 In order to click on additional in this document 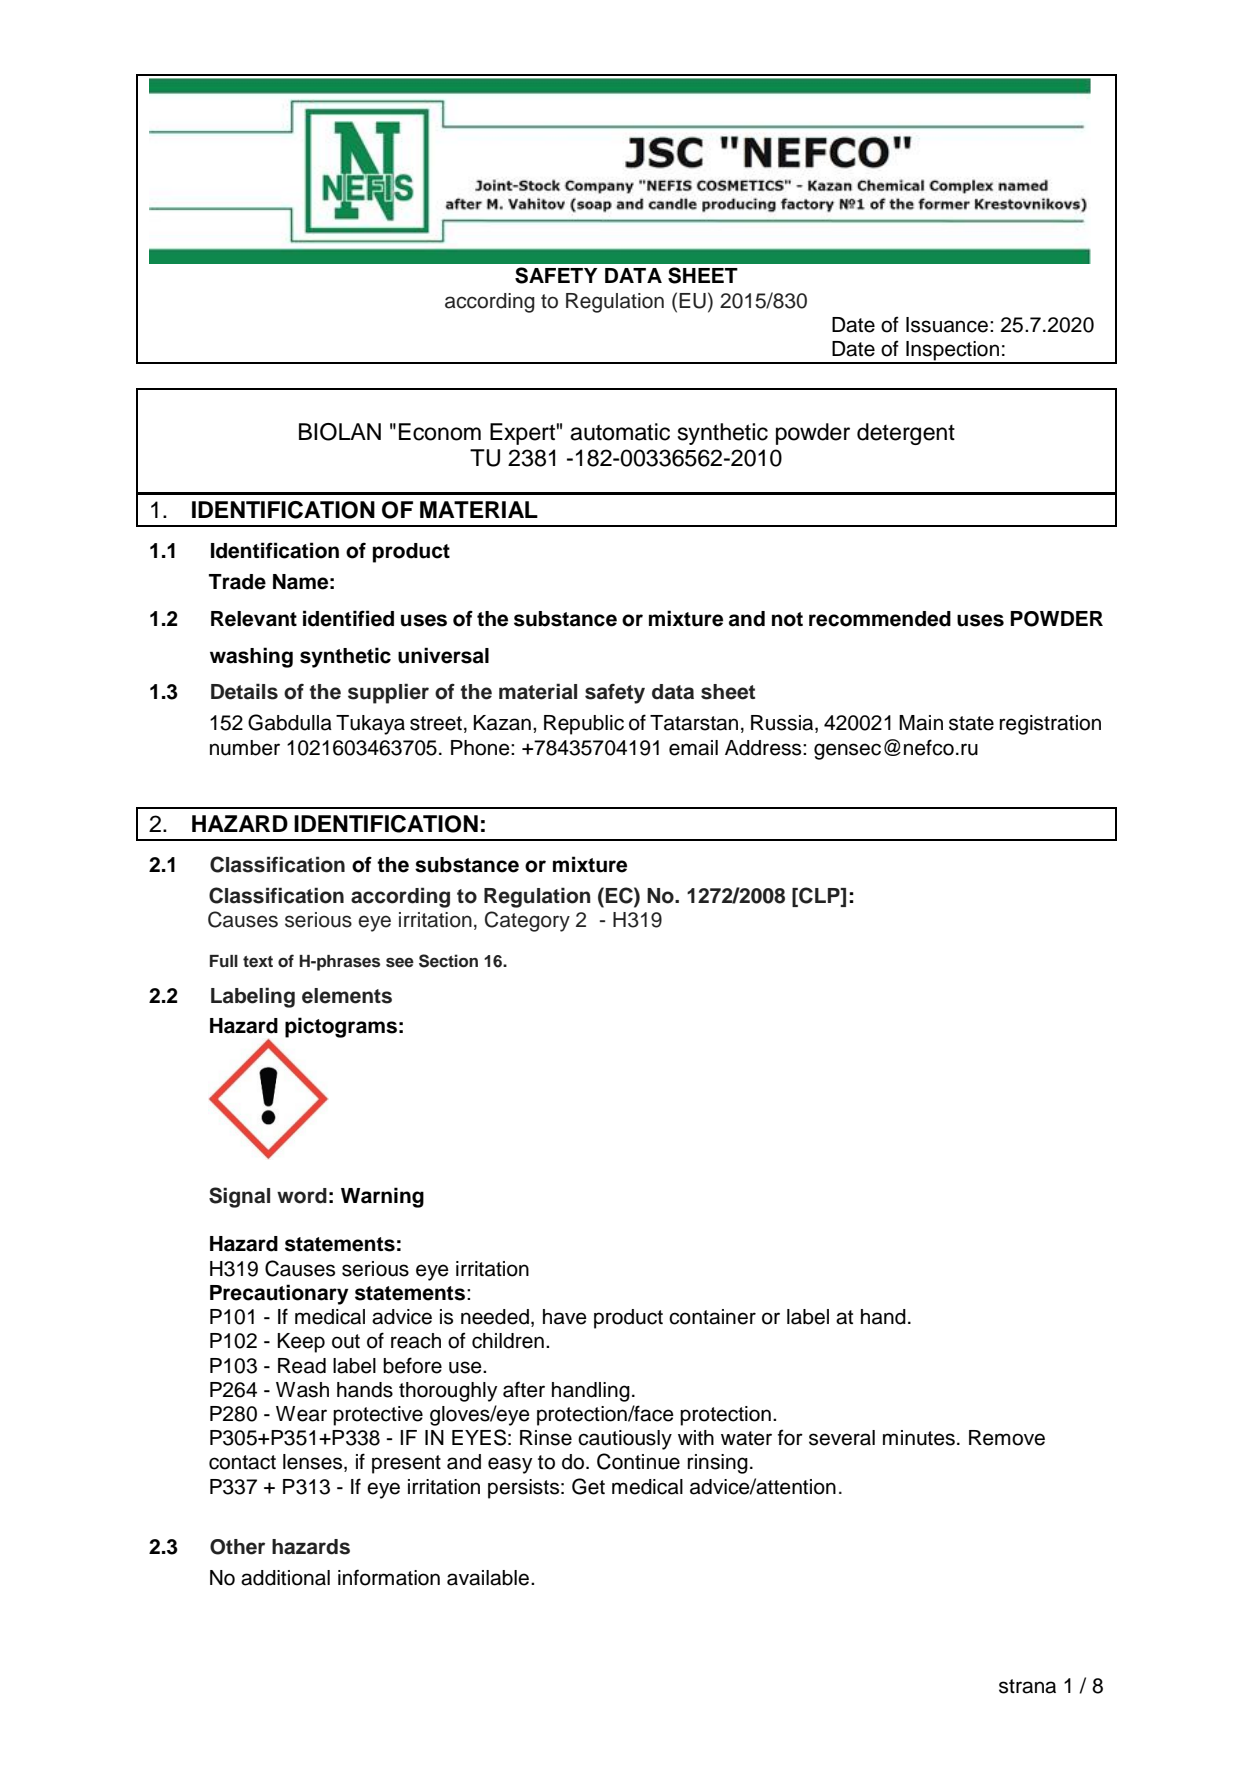, I will do `click(285, 1578)`.
